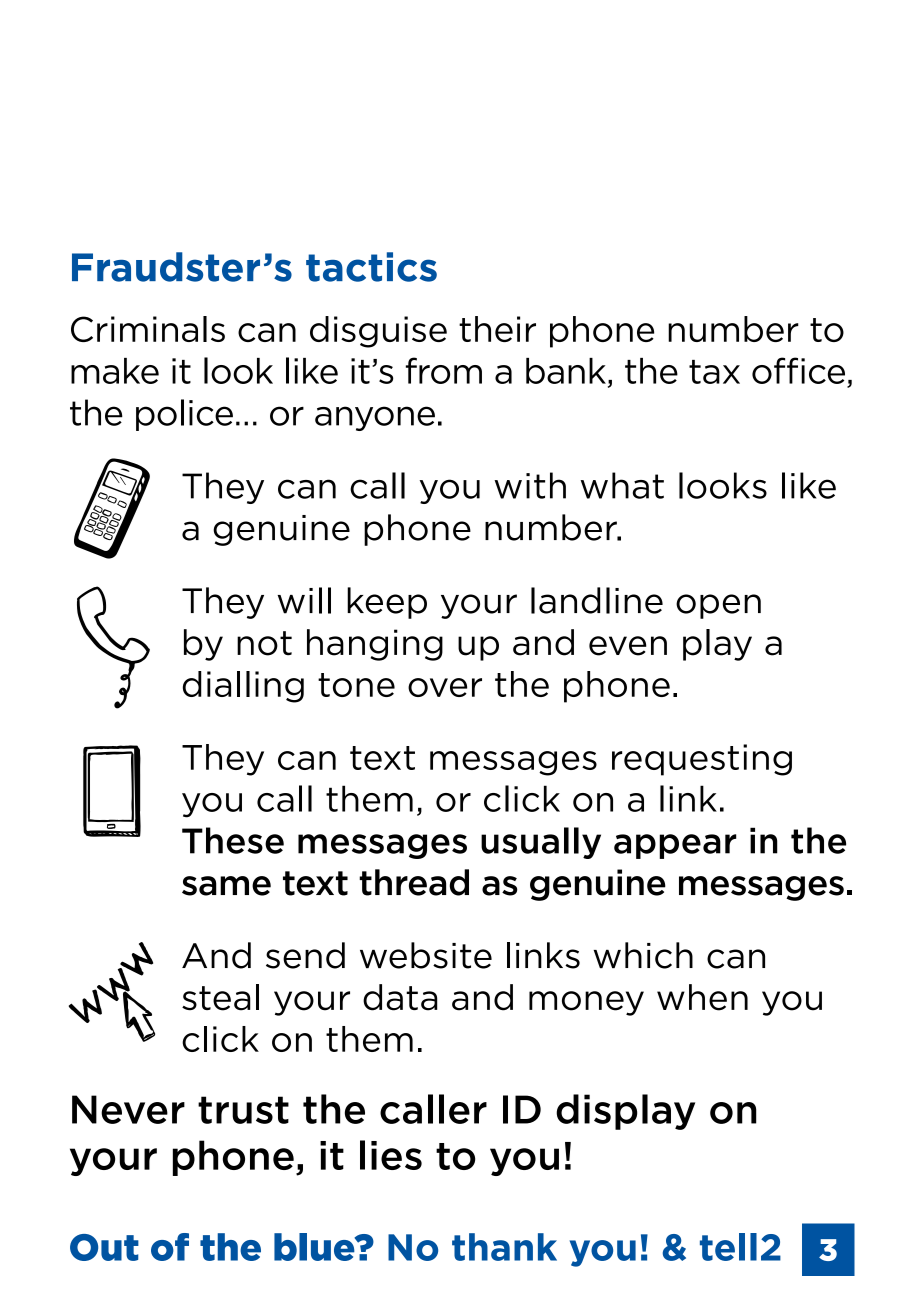 The width and height of the screenshot is (923, 1310). I want to click on These, so click(233, 840).
